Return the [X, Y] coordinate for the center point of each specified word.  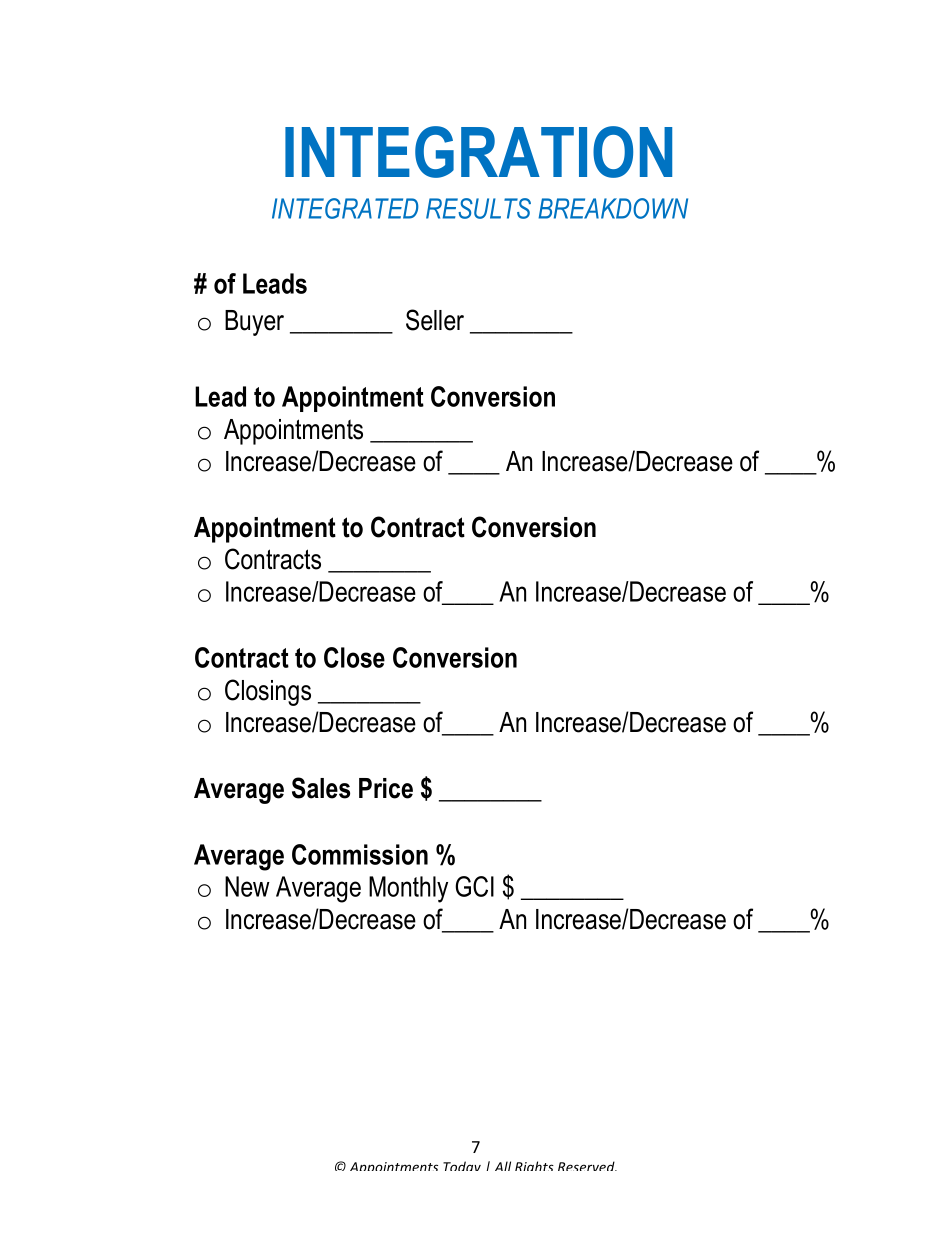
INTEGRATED [345, 208]
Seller [435, 320]
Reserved [587, 1166]
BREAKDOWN [613, 208]
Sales [321, 788]
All [503, 1166]
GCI [474, 886]
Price [386, 788]
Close [354, 657]
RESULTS [478, 208]
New [247, 886]
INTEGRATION [478, 152]
